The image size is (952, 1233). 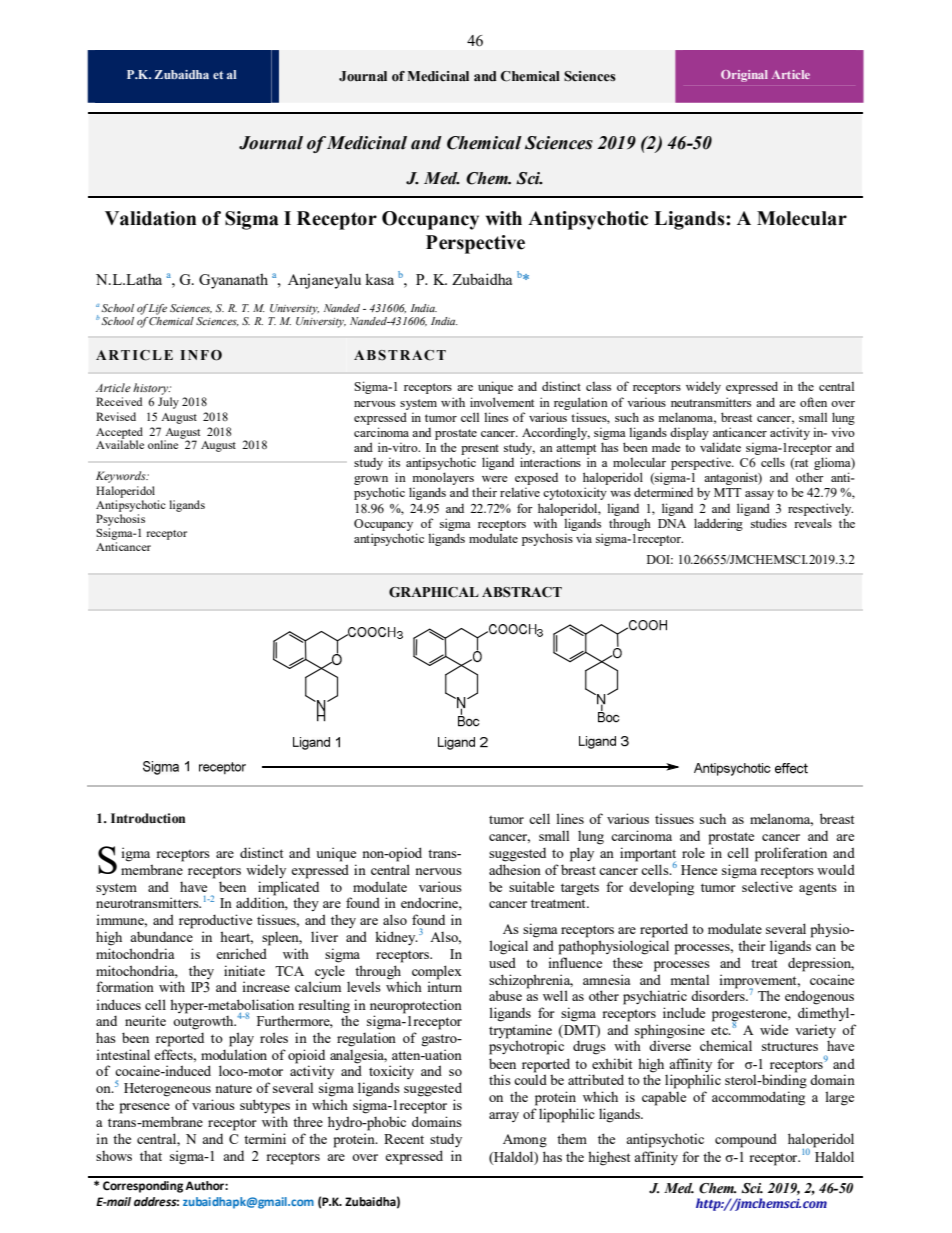 I want to click on adhesion, so click(x=515, y=869).
